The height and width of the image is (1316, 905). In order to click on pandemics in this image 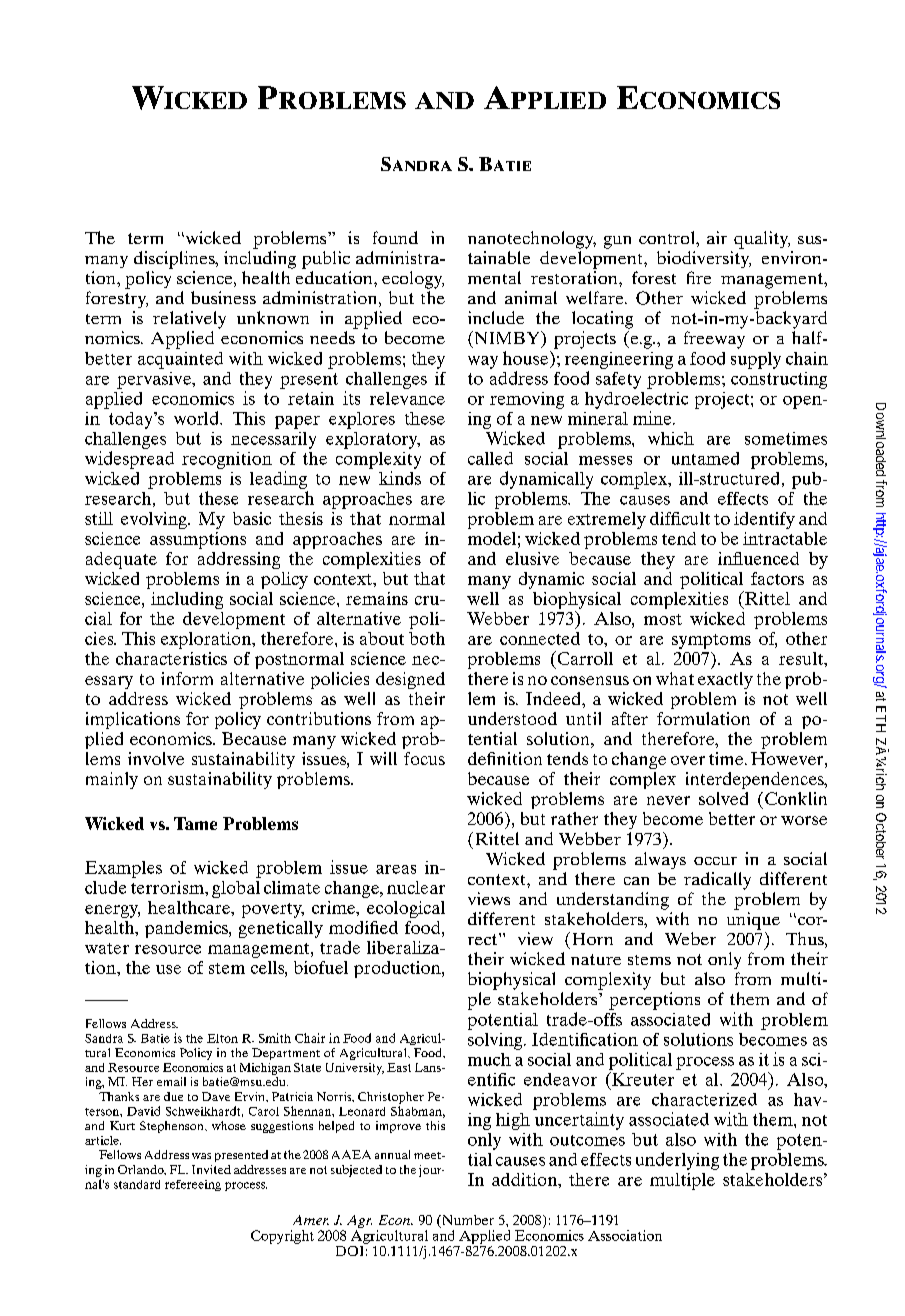, I will do `click(187, 929)`.
